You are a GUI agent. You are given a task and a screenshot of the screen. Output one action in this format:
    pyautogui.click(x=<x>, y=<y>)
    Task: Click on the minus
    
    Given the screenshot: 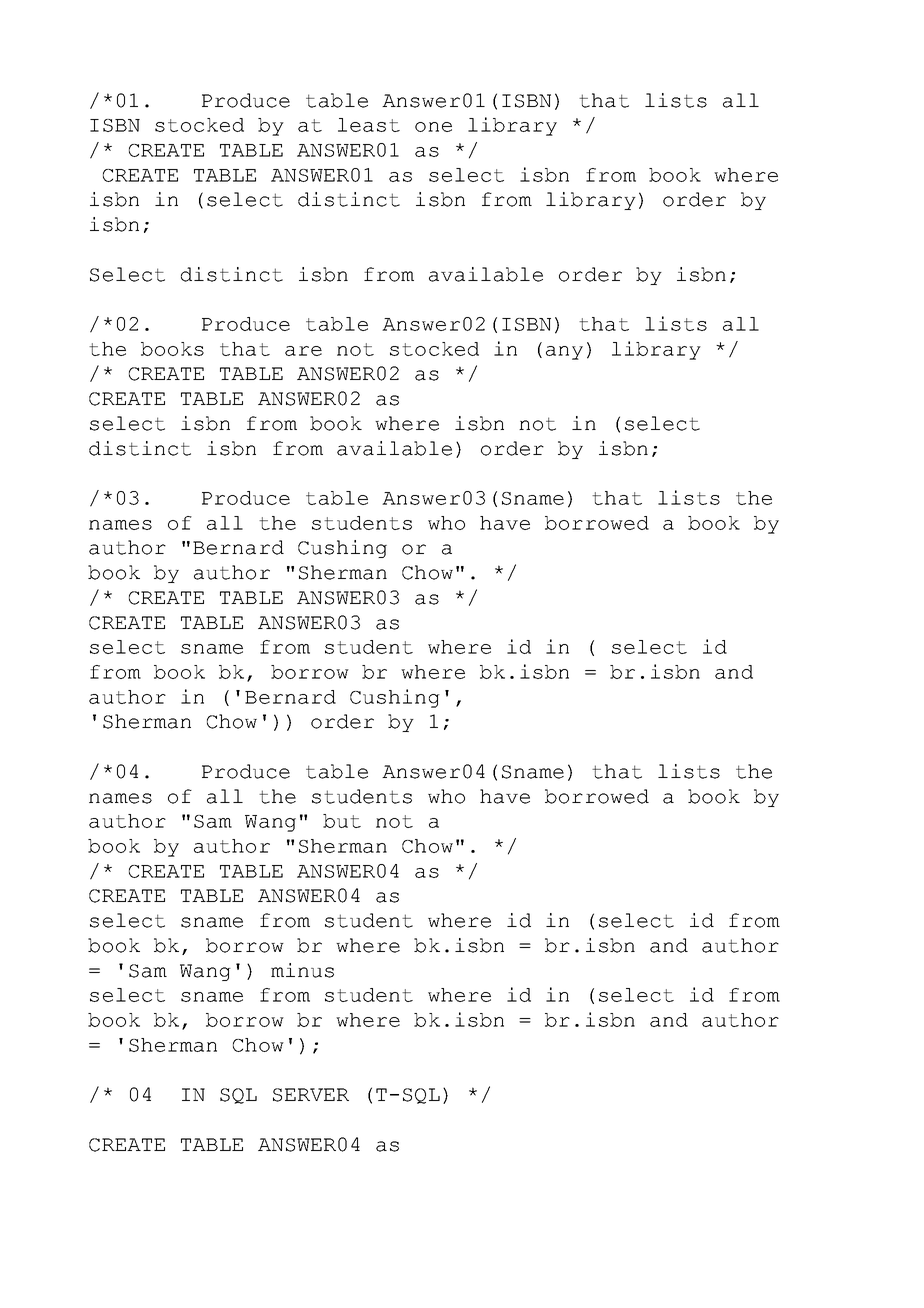 What is the action you would take?
    pyautogui.click(x=302, y=970)
